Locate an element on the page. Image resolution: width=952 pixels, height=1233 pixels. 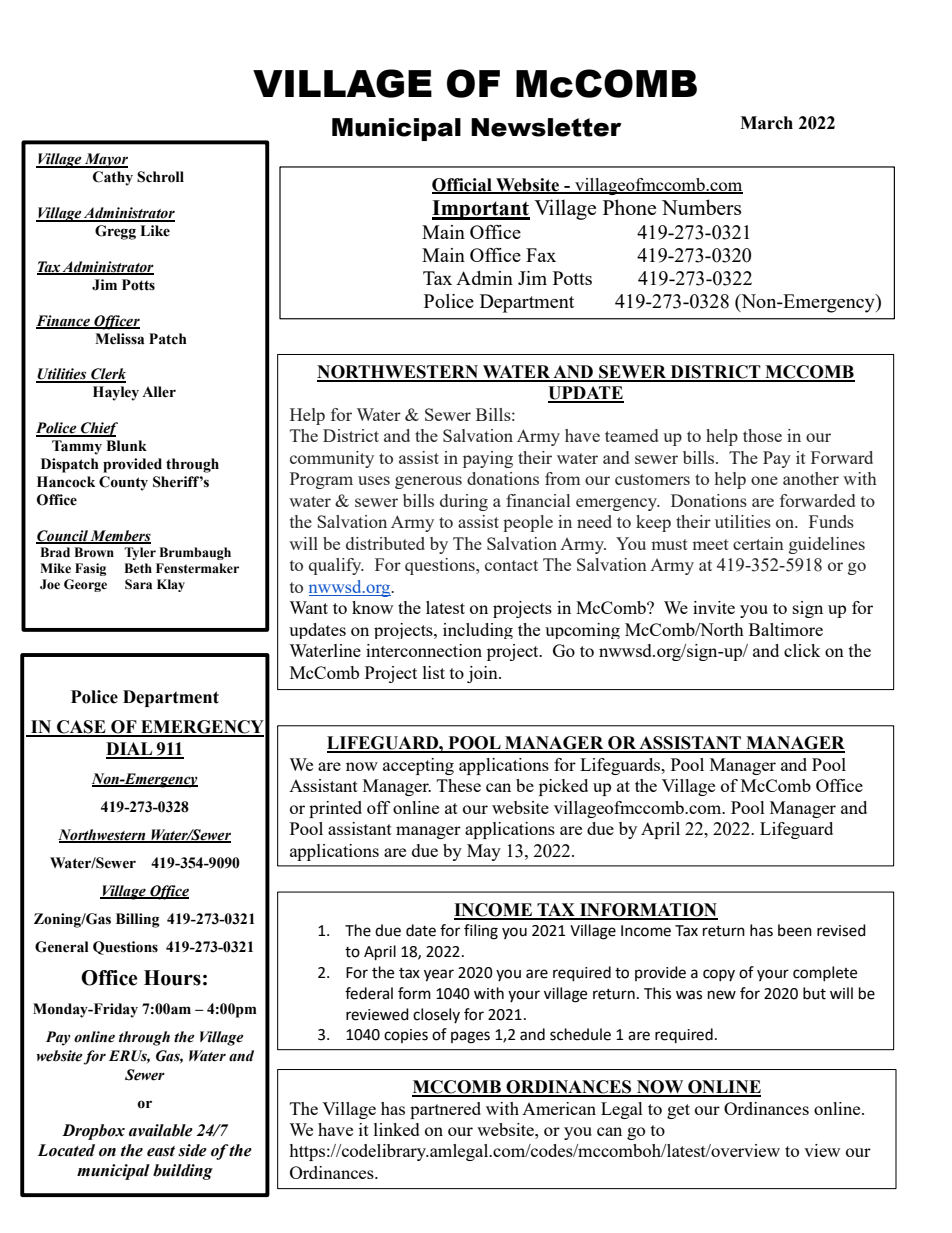
These is located at coordinates (459, 785).
